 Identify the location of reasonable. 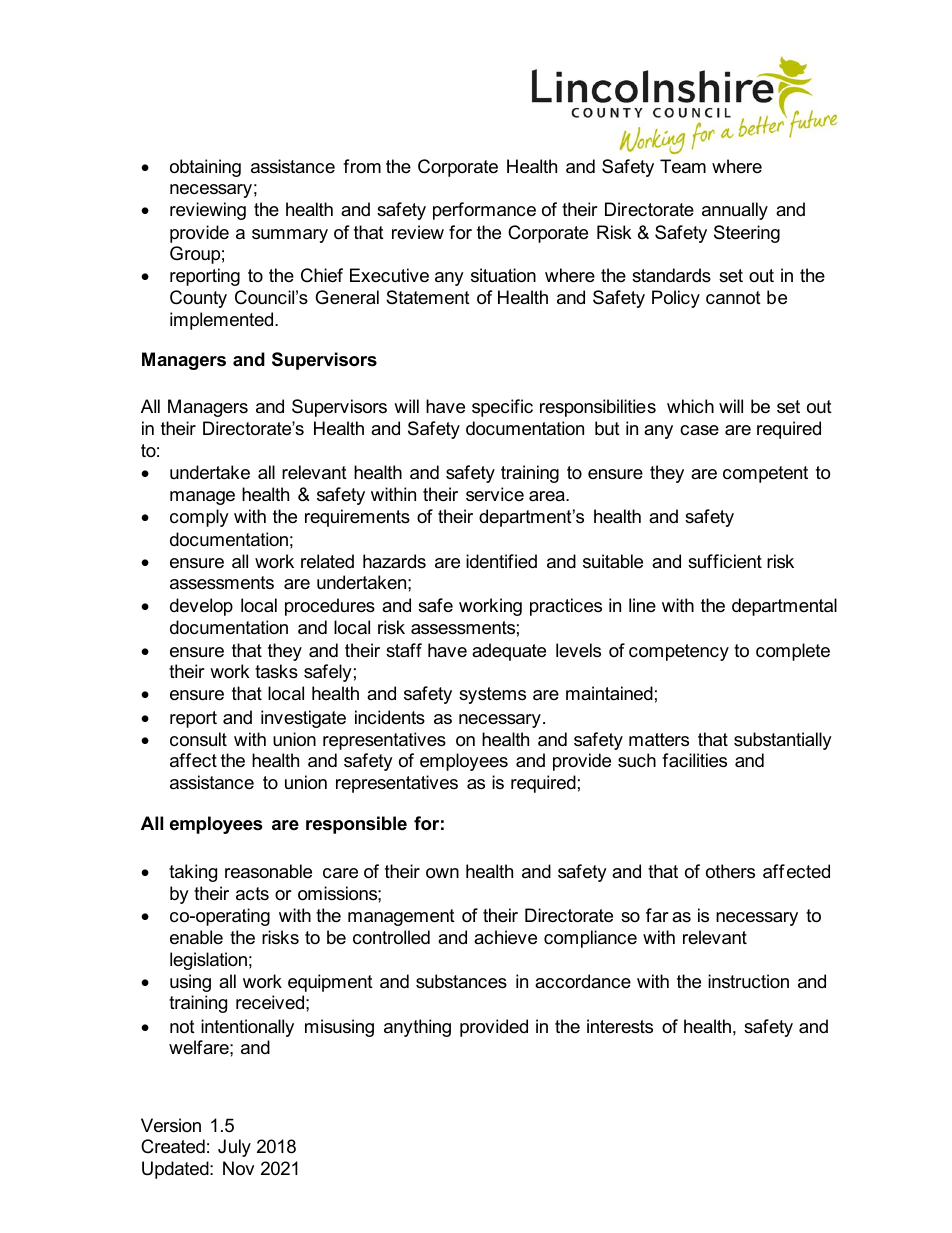
(268, 871).
